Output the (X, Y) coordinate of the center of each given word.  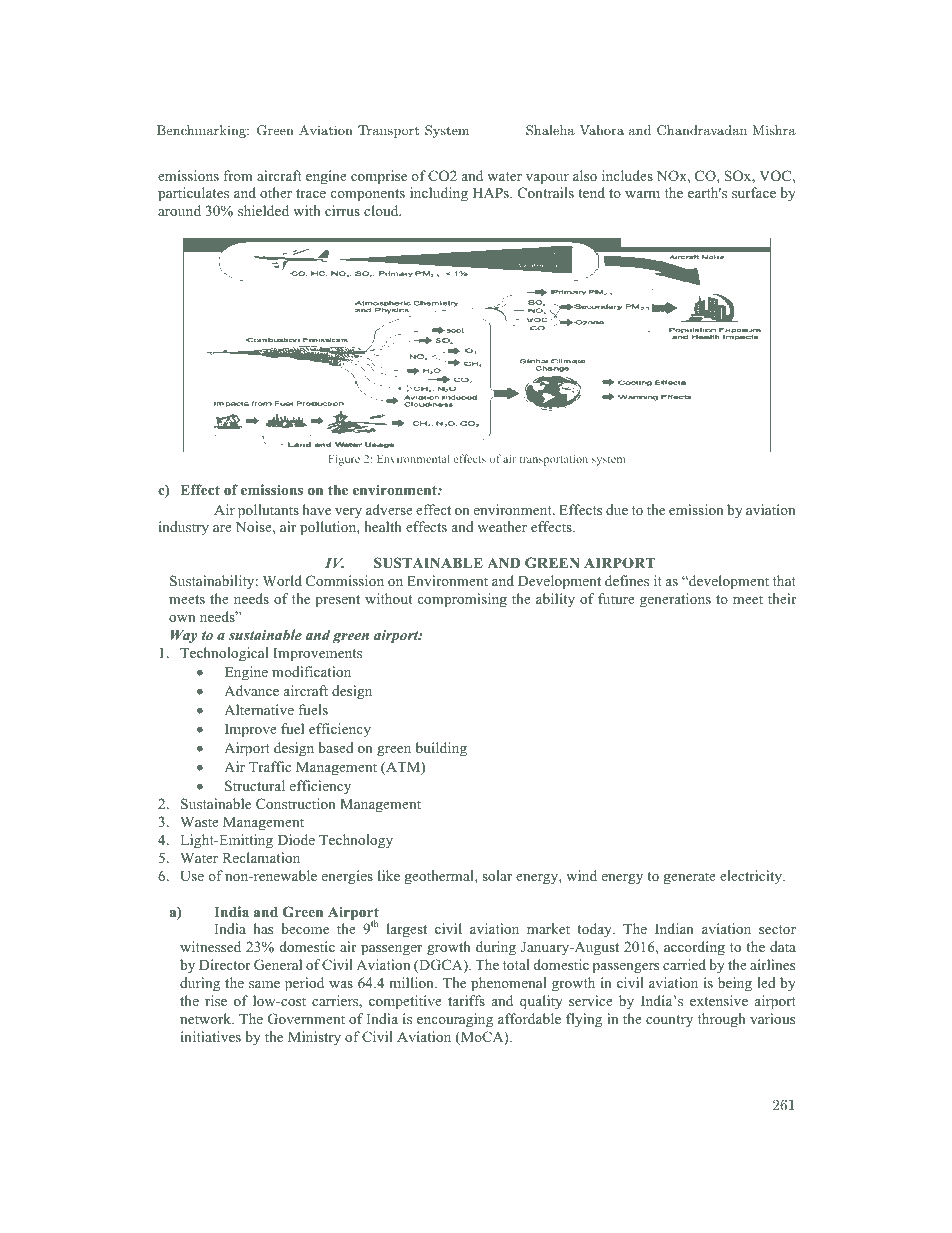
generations (675, 600)
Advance (251, 690)
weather (502, 526)
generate (690, 878)
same (264, 984)
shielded (263, 210)
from (238, 175)
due (617, 509)
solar (497, 875)
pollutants (268, 511)
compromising (462, 600)
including (439, 194)
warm (642, 194)
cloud (382, 210)
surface (754, 192)
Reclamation (261, 857)
